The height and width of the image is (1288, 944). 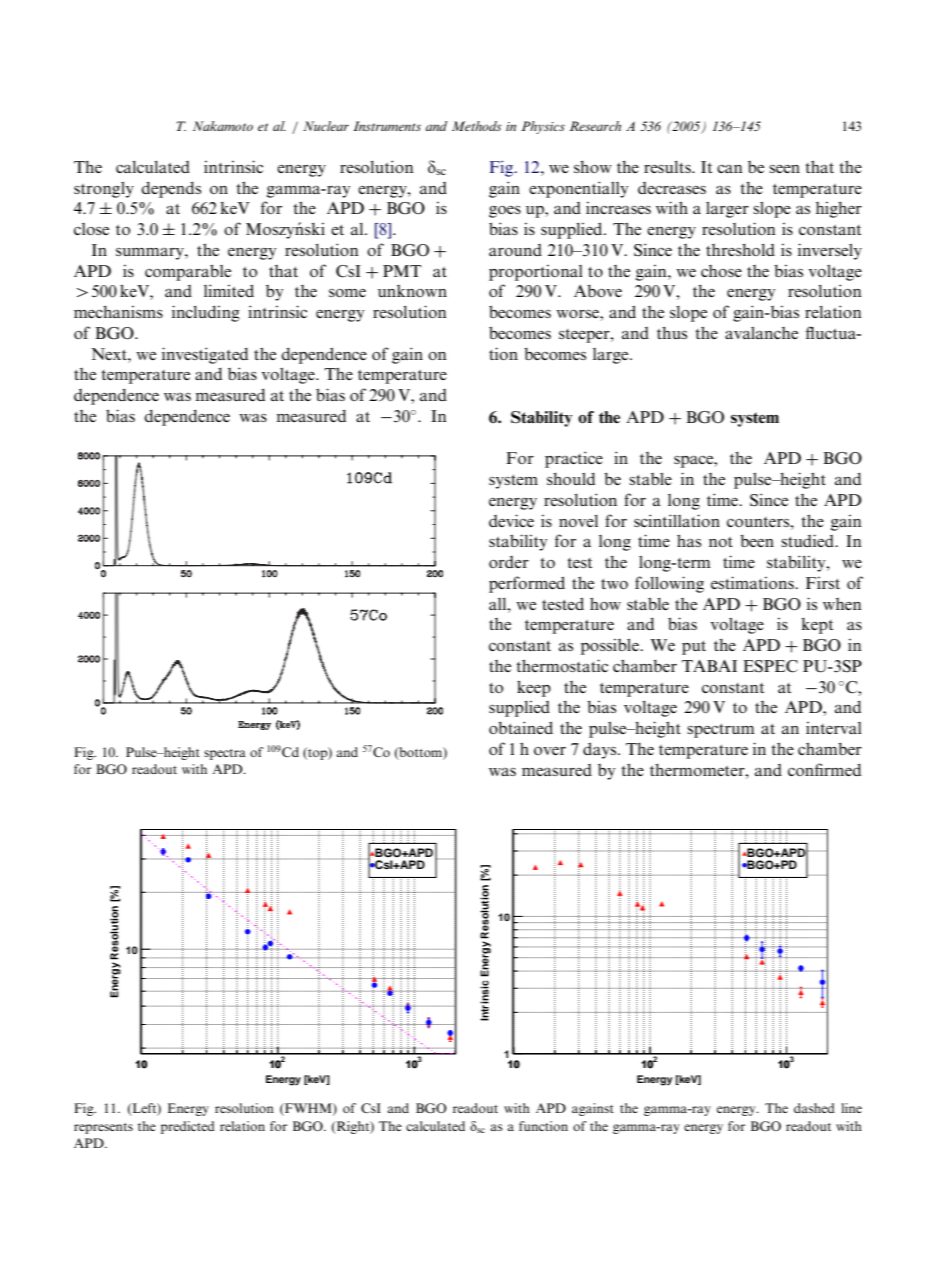 I want to click on depends, so click(x=171, y=189).
